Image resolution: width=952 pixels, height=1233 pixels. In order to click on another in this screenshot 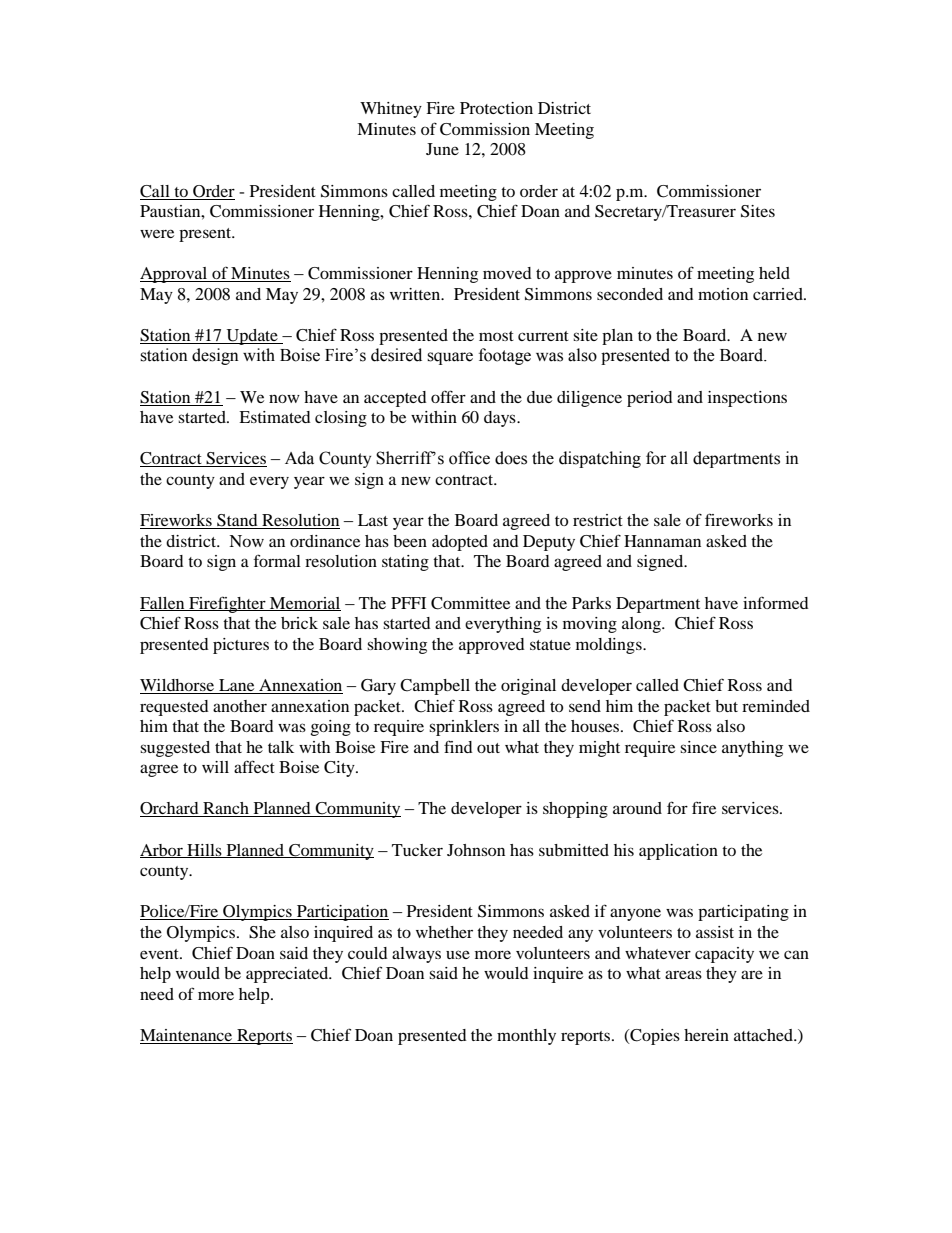, I will do `click(240, 706)`.
